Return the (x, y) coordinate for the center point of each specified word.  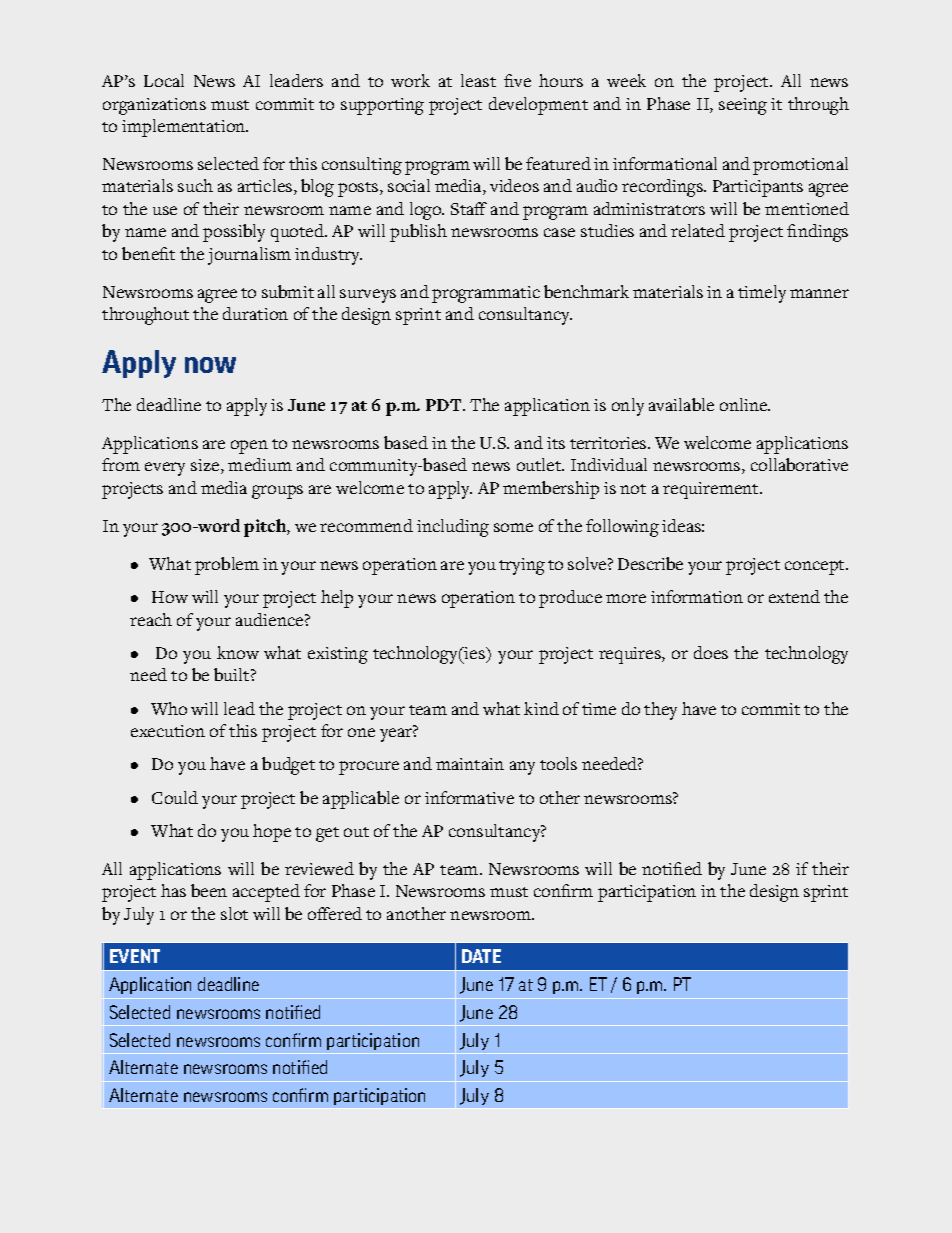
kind (541, 708)
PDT (445, 405)
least (478, 80)
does (711, 652)
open (249, 447)
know (238, 652)
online (744, 404)
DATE (481, 956)
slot (234, 913)
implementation (185, 128)
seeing (743, 106)
